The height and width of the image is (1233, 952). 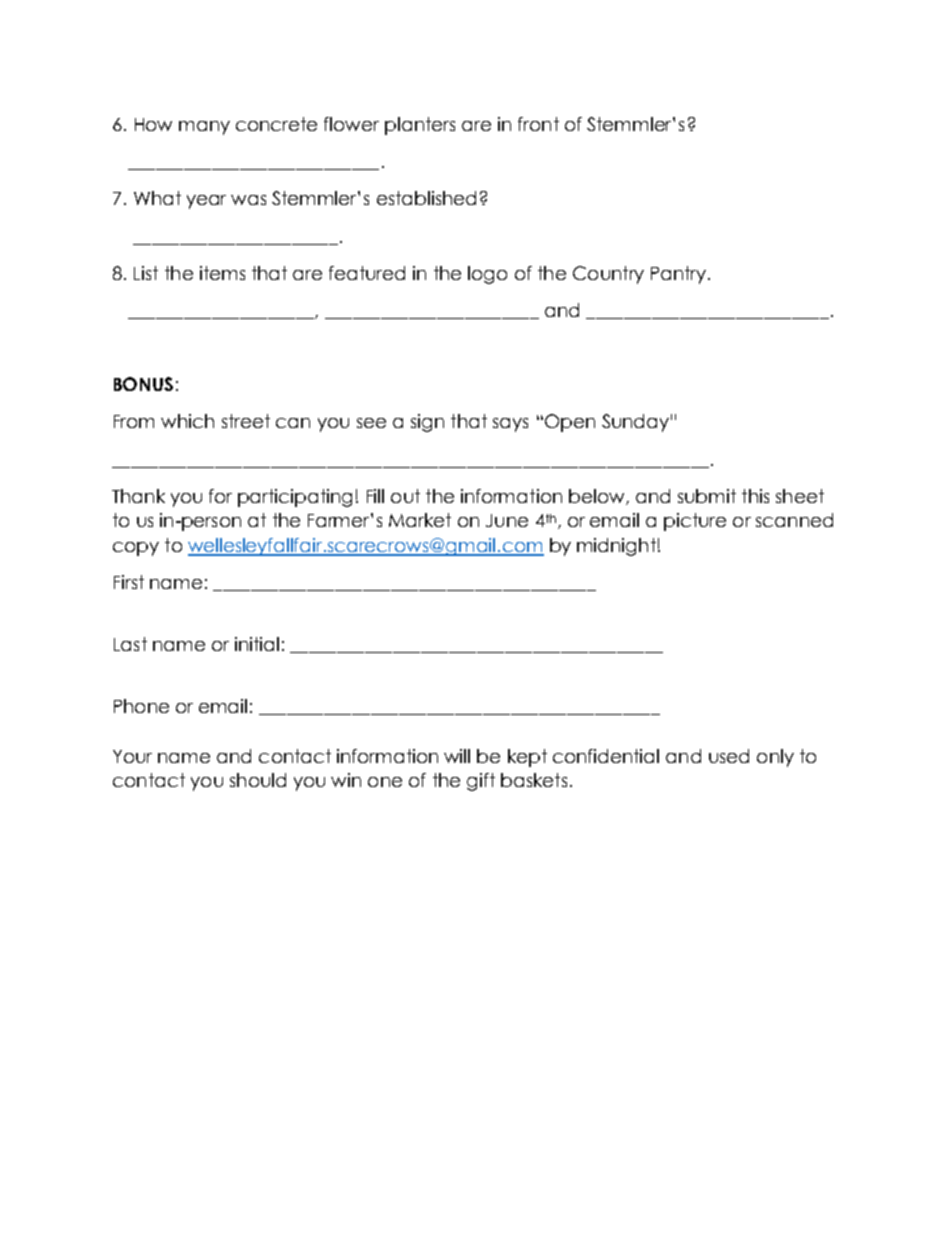 I want to click on front, so click(x=538, y=124).
